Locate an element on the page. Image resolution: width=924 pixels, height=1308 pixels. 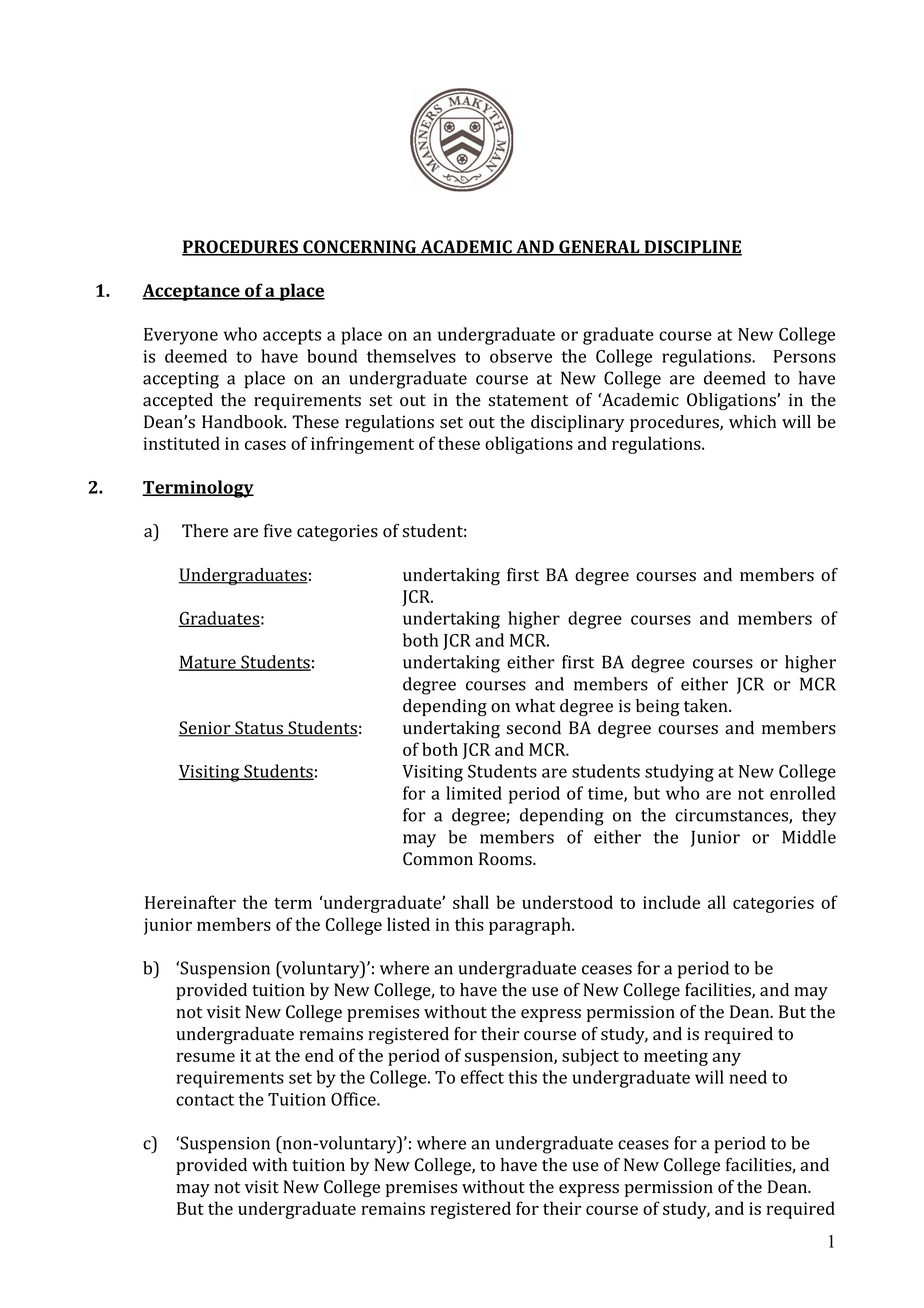
taken is located at coordinates (707, 706).
